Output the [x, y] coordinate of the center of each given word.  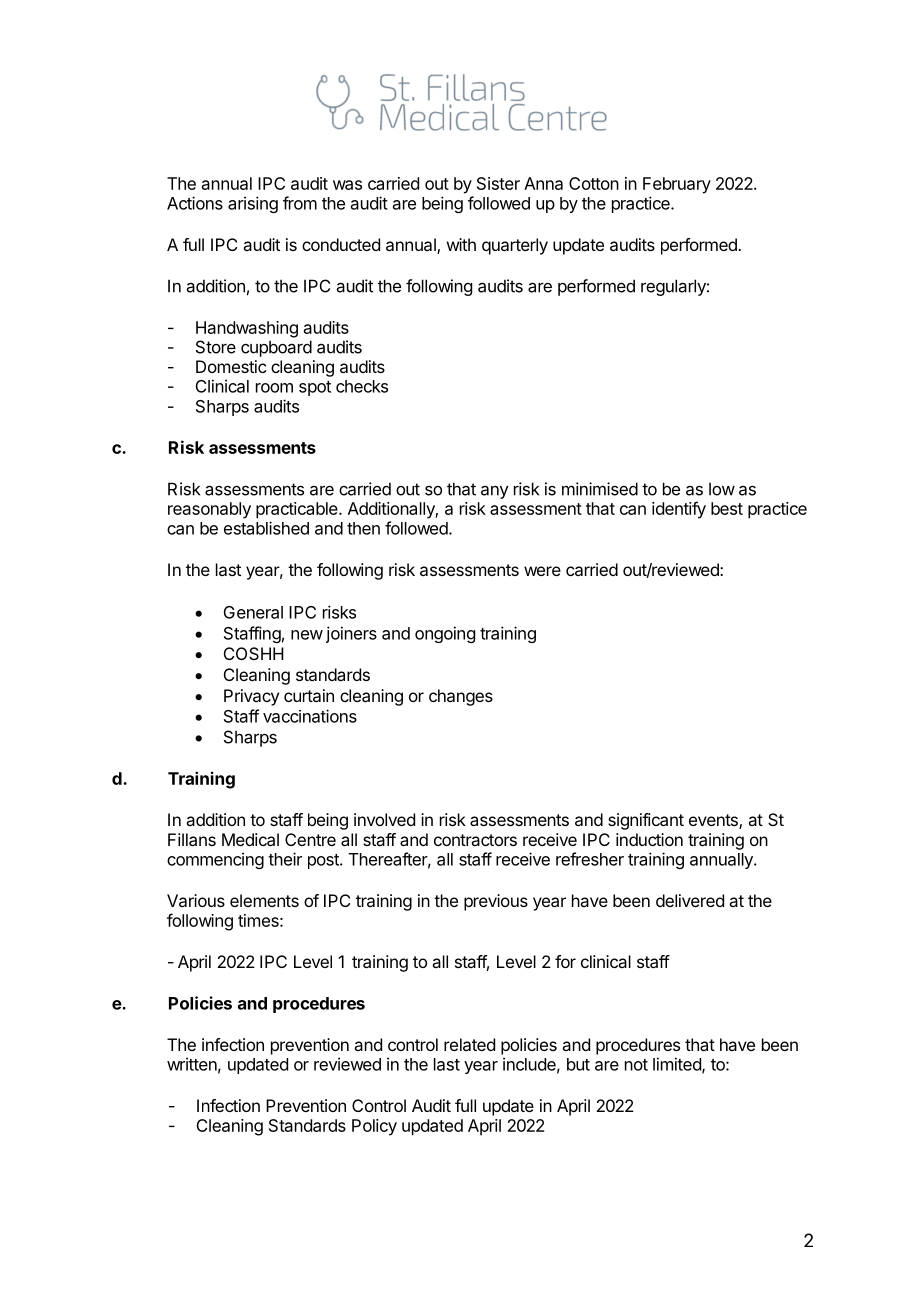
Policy [374, 1127]
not [636, 1065]
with [461, 244]
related [469, 1044]
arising [253, 204]
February [677, 185]
